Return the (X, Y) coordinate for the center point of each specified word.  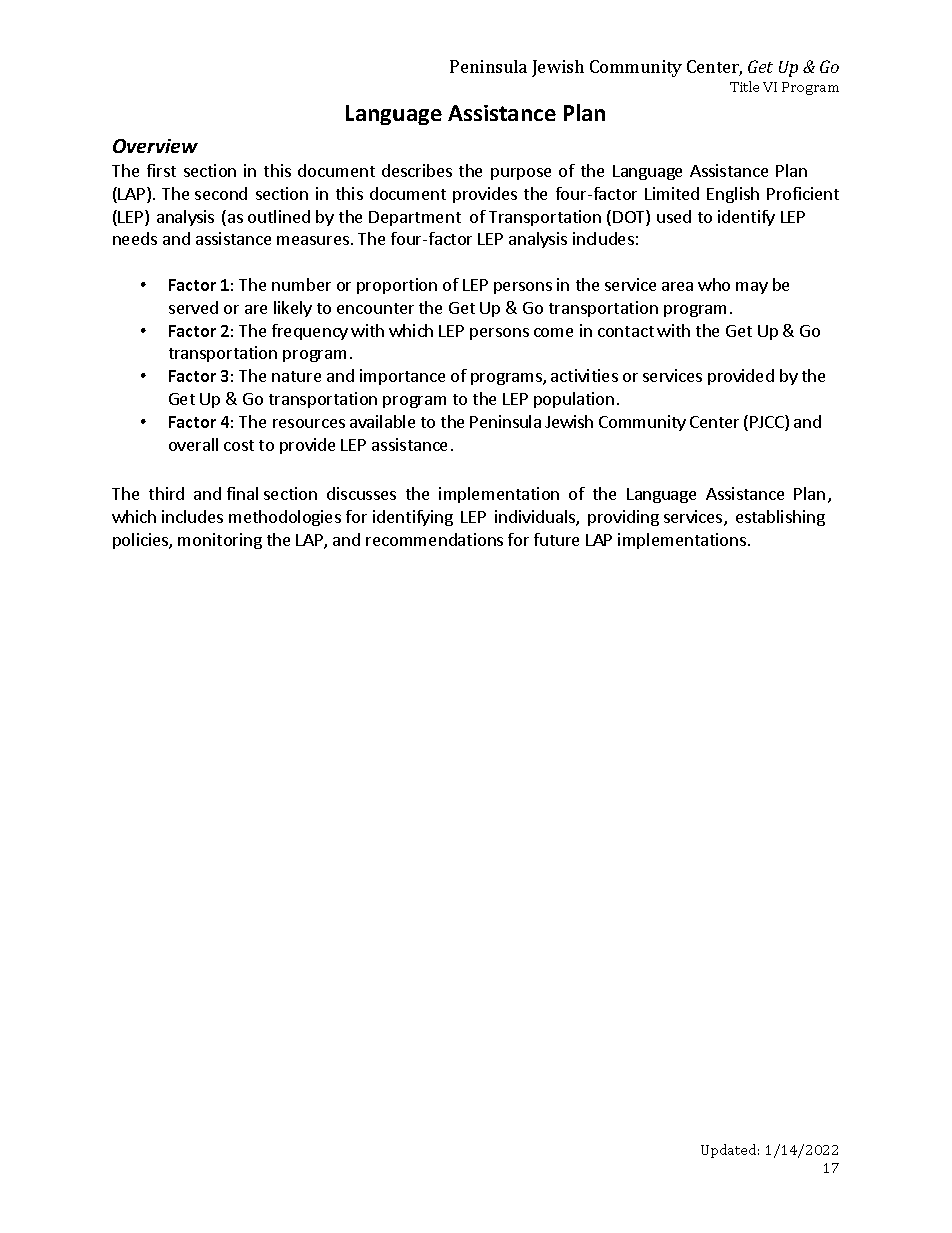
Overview (155, 146)
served (193, 307)
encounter (375, 308)
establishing (780, 518)
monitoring (220, 541)
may (752, 288)
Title (744, 86)
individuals (536, 518)
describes (417, 170)
